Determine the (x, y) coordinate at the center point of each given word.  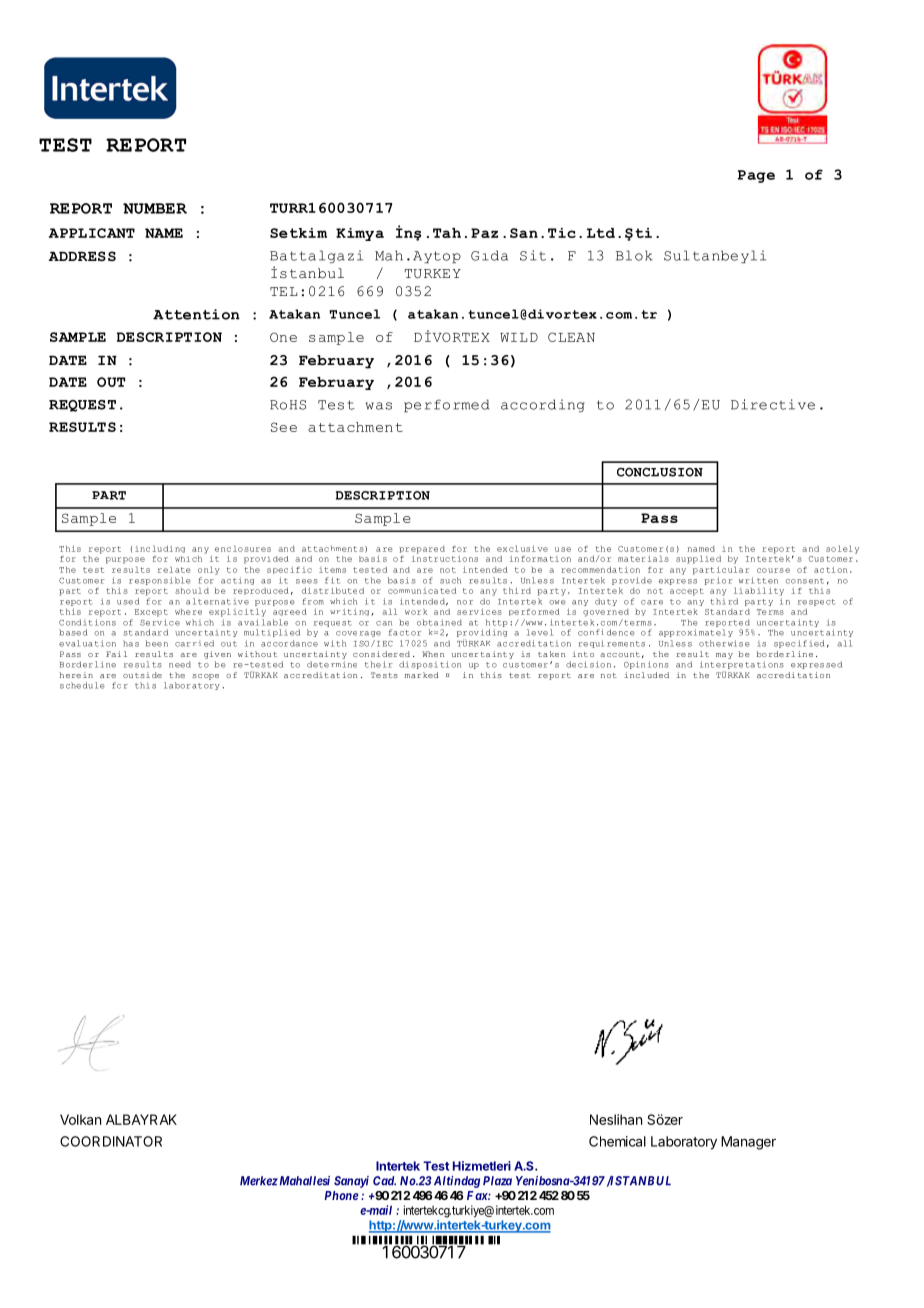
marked (422, 675)
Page (756, 176)
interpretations (742, 665)
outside (142, 675)
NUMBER (155, 208)
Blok (634, 255)
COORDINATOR (111, 1141)
